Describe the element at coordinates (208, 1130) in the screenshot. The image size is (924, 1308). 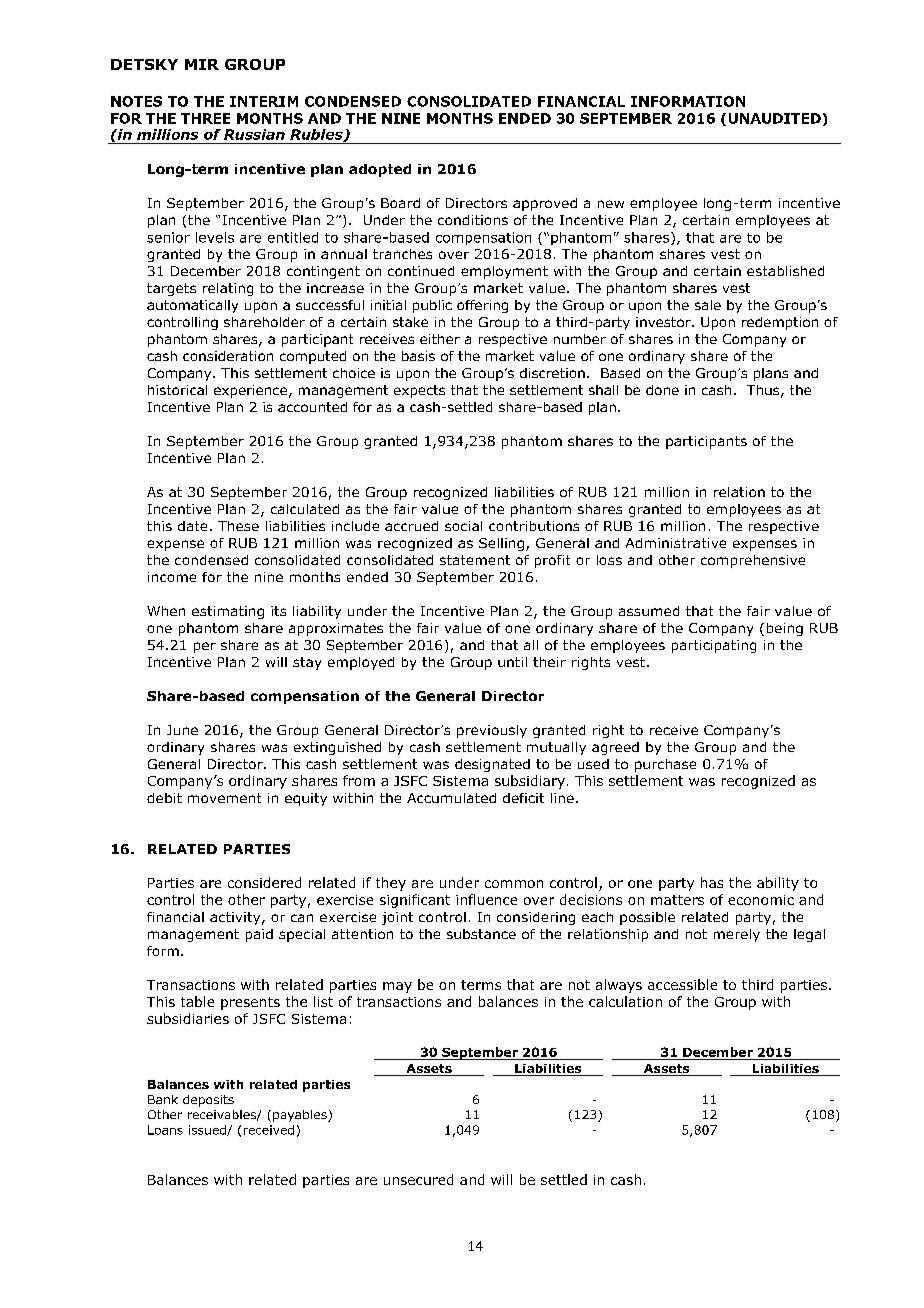
I see `issued` at that location.
